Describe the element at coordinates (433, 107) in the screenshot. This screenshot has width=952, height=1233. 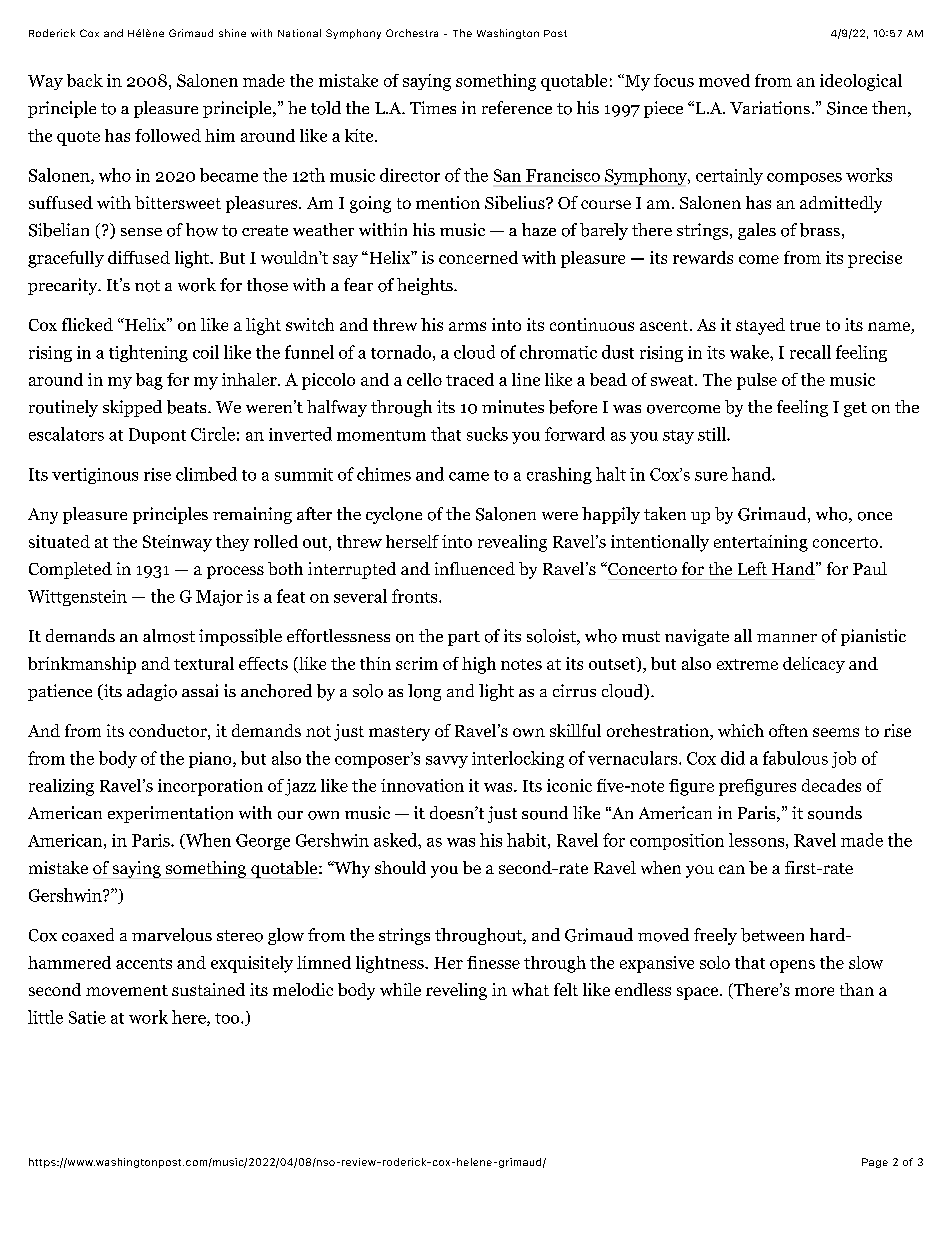
I see `Times` at that location.
